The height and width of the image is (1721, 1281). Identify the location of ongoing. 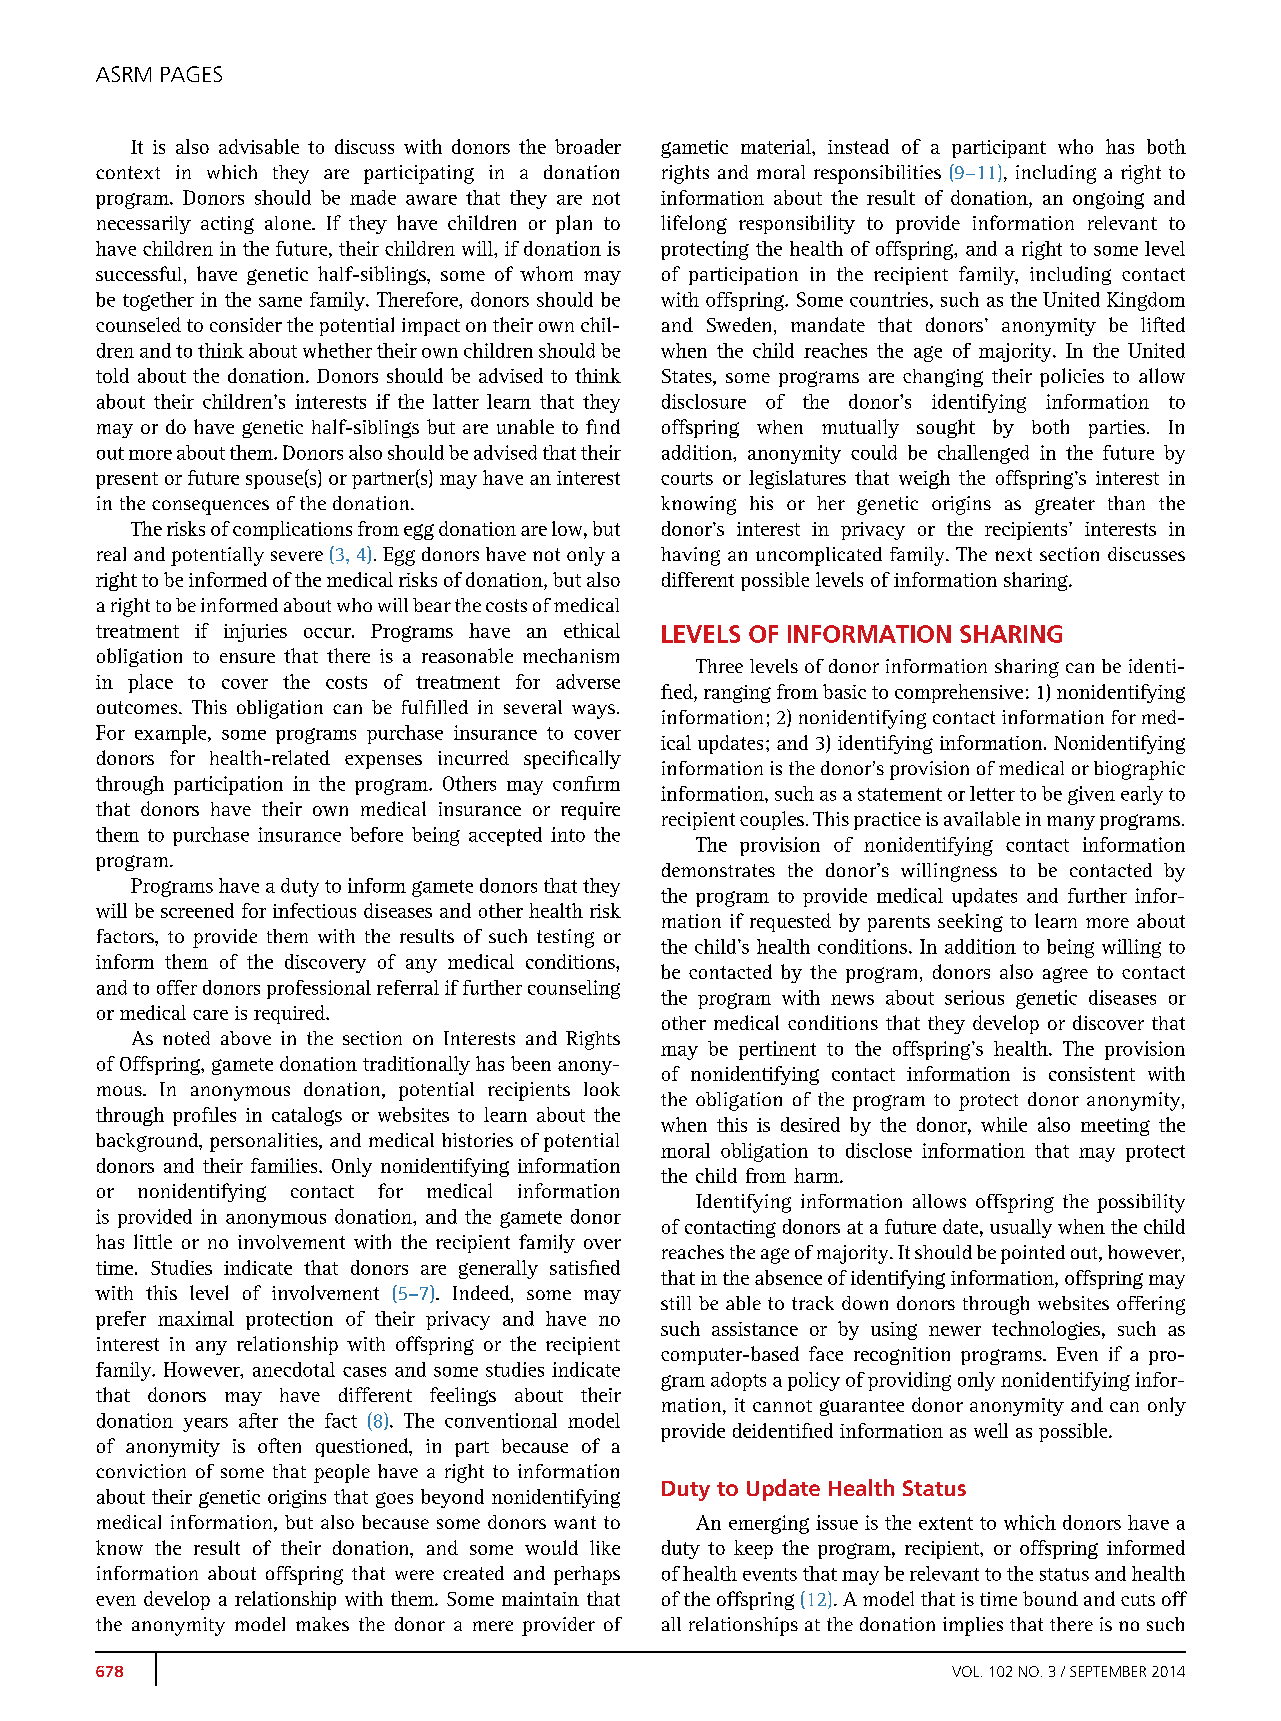
(1108, 200).
